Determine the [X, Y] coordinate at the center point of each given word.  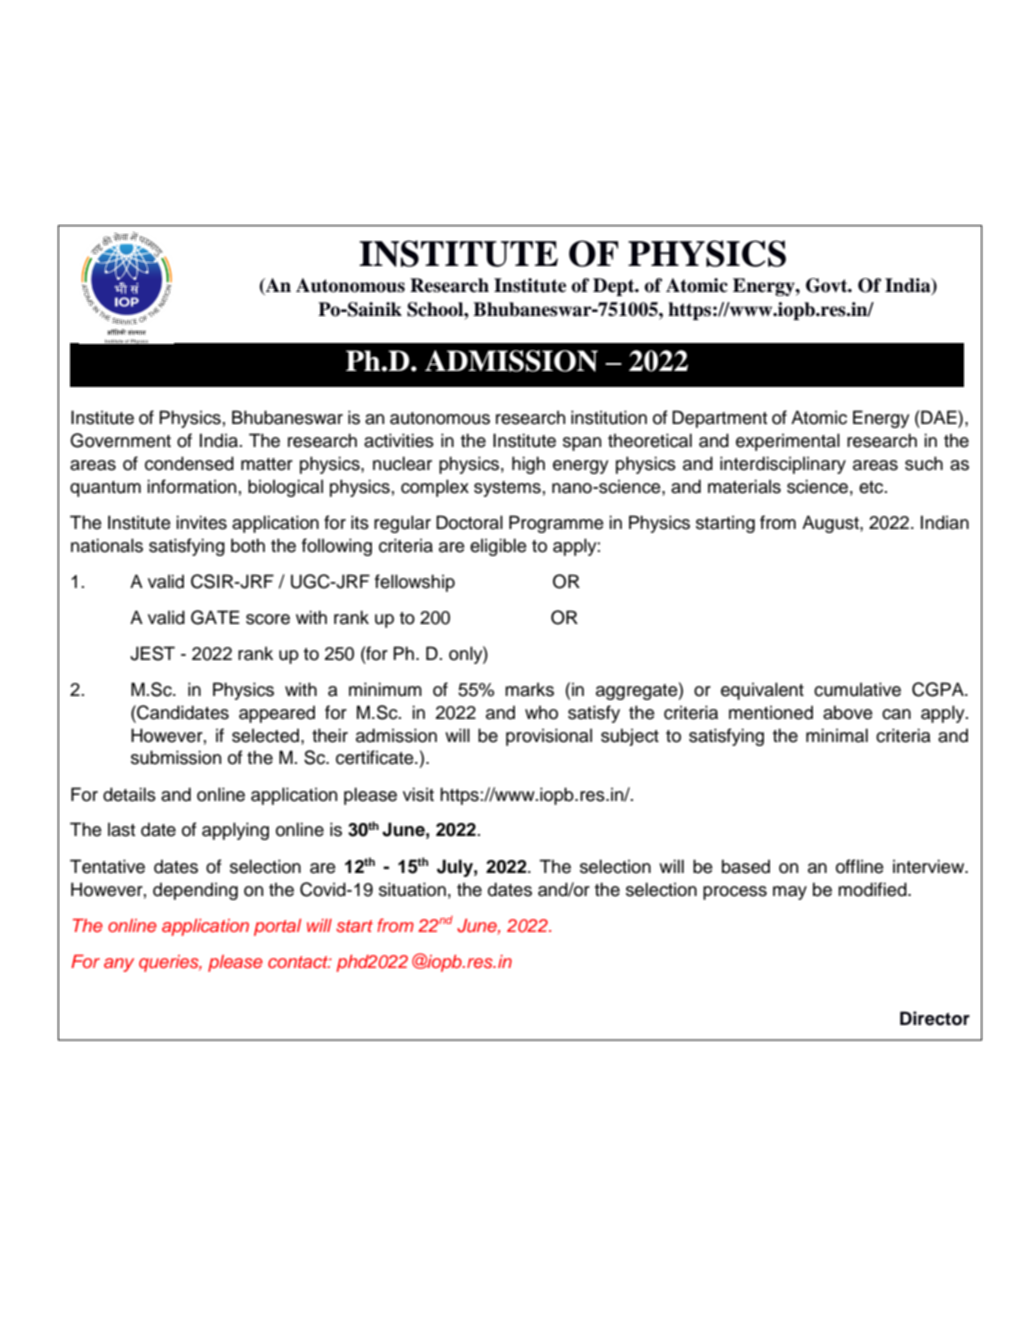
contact [299, 962]
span [582, 444]
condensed [189, 463]
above [848, 712]
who [541, 713]
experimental [788, 442]
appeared [277, 714]
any [119, 965]
